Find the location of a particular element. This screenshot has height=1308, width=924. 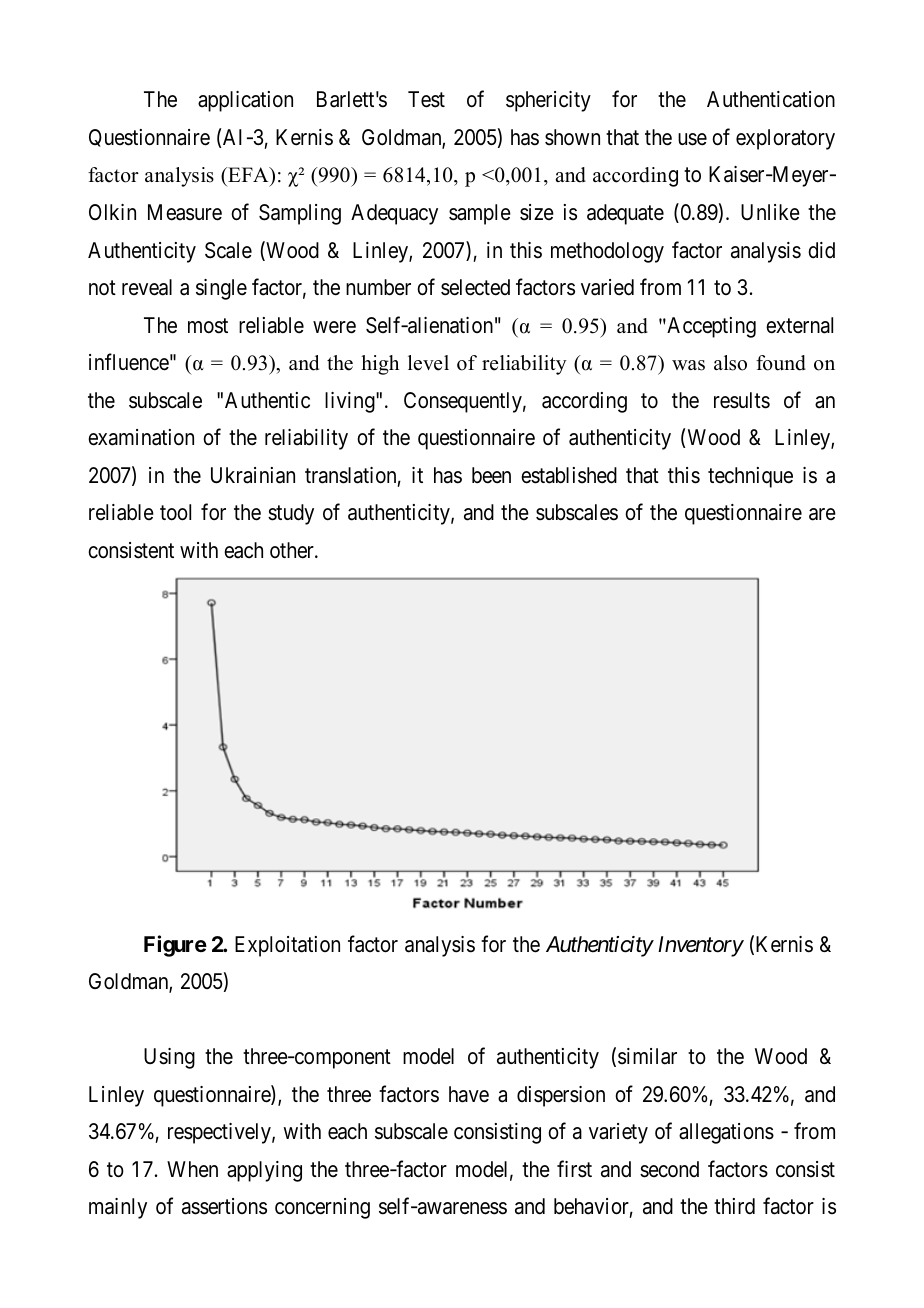

influence is located at coordinates (129, 362).
